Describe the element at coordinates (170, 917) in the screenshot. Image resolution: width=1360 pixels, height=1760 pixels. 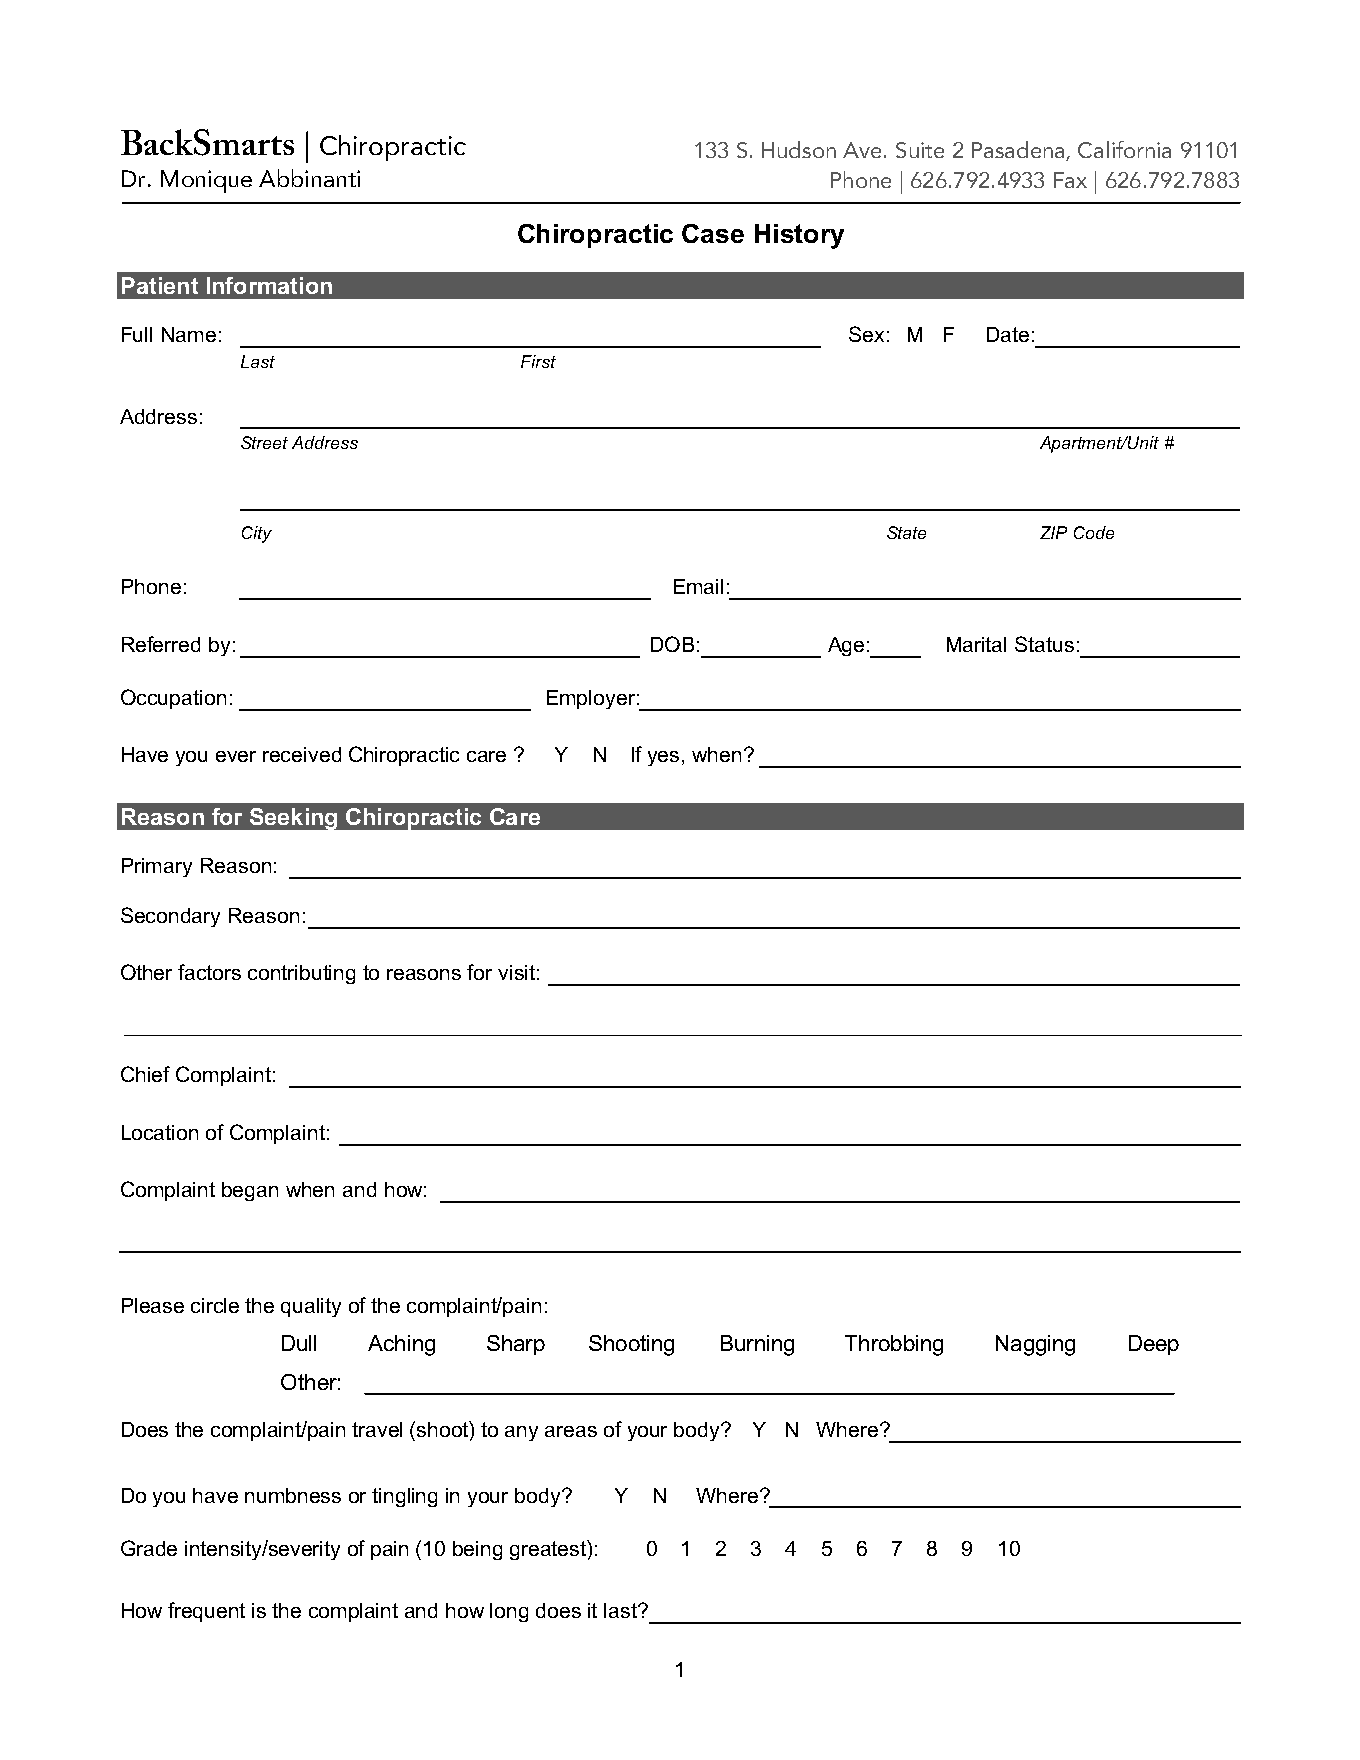
I see `Secondary` at that location.
